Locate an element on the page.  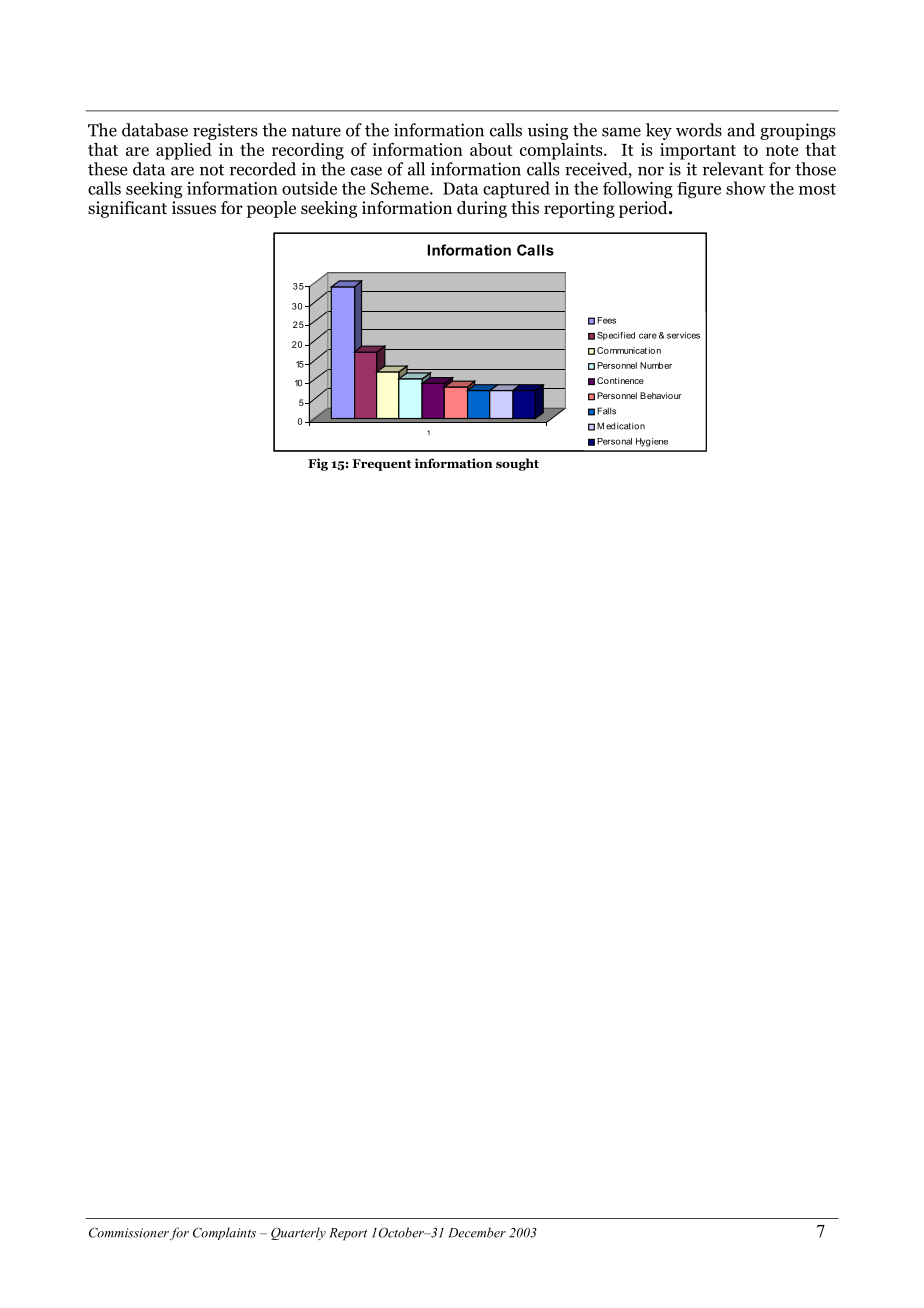
Falls is located at coordinates (606, 411).
